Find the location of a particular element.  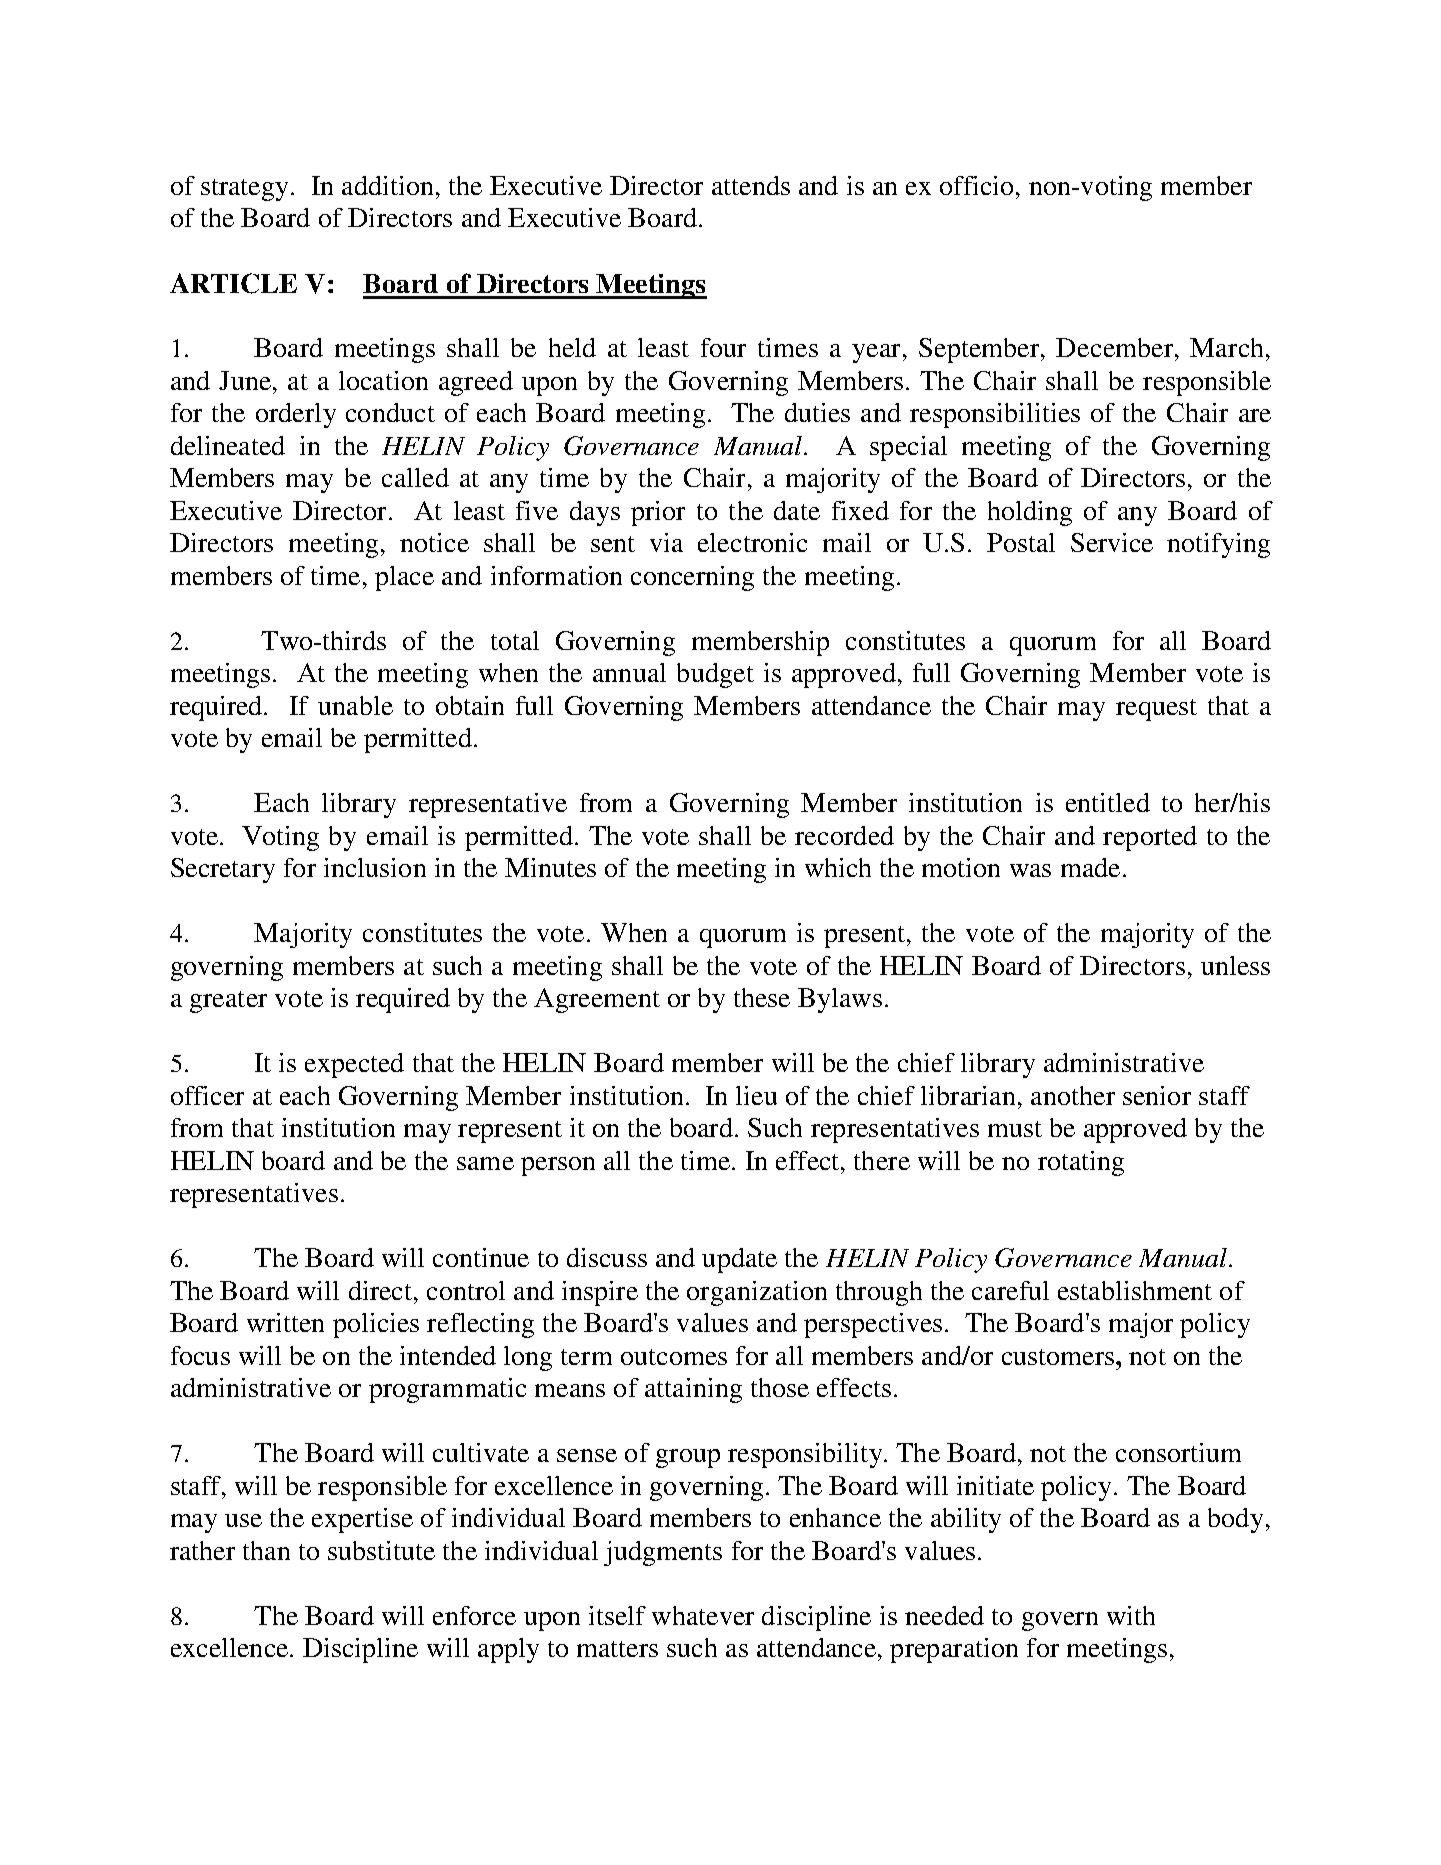

addition is located at coordinates (387, 185).
